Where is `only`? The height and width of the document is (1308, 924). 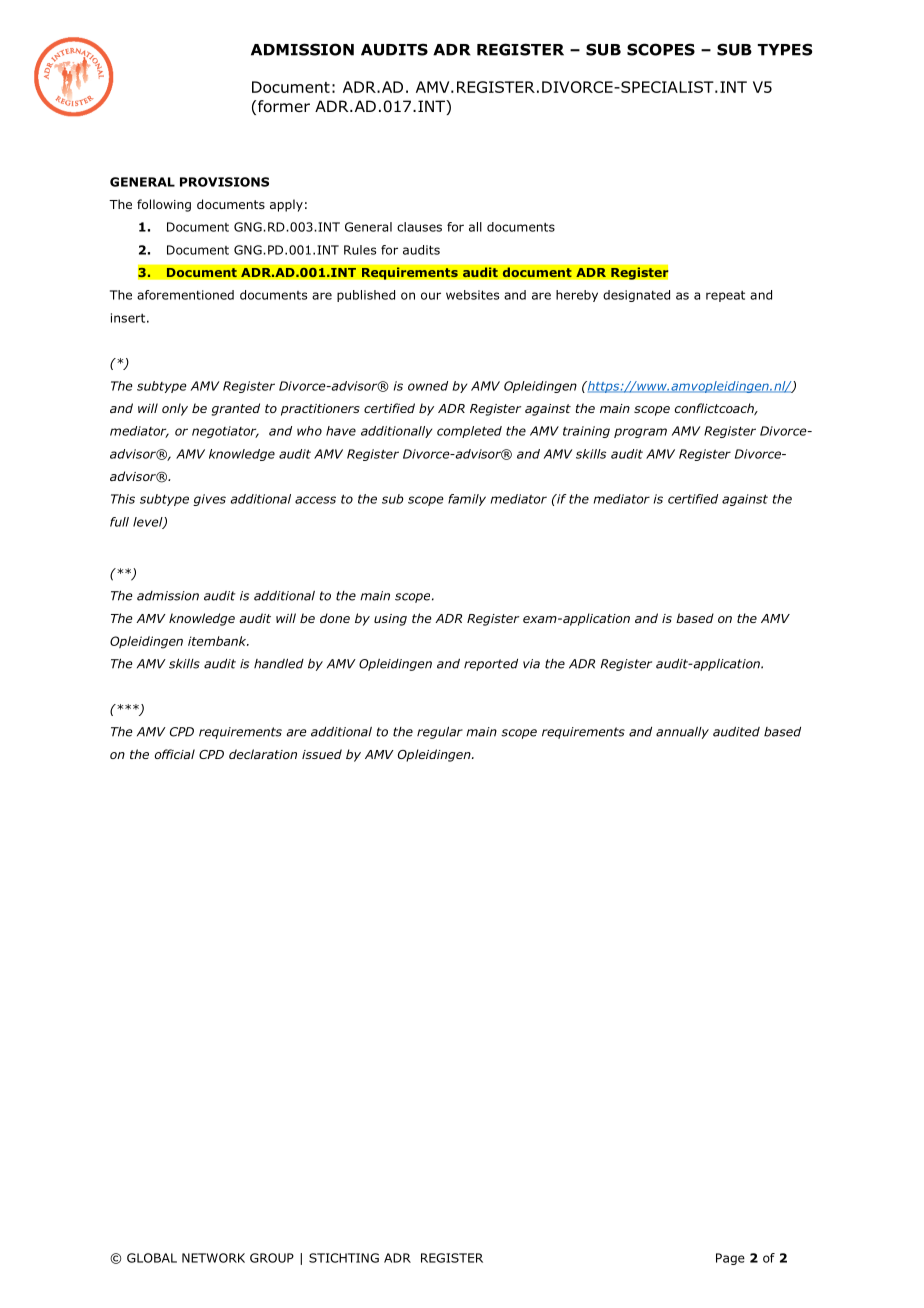 only is located at coordinates (175, 409).
